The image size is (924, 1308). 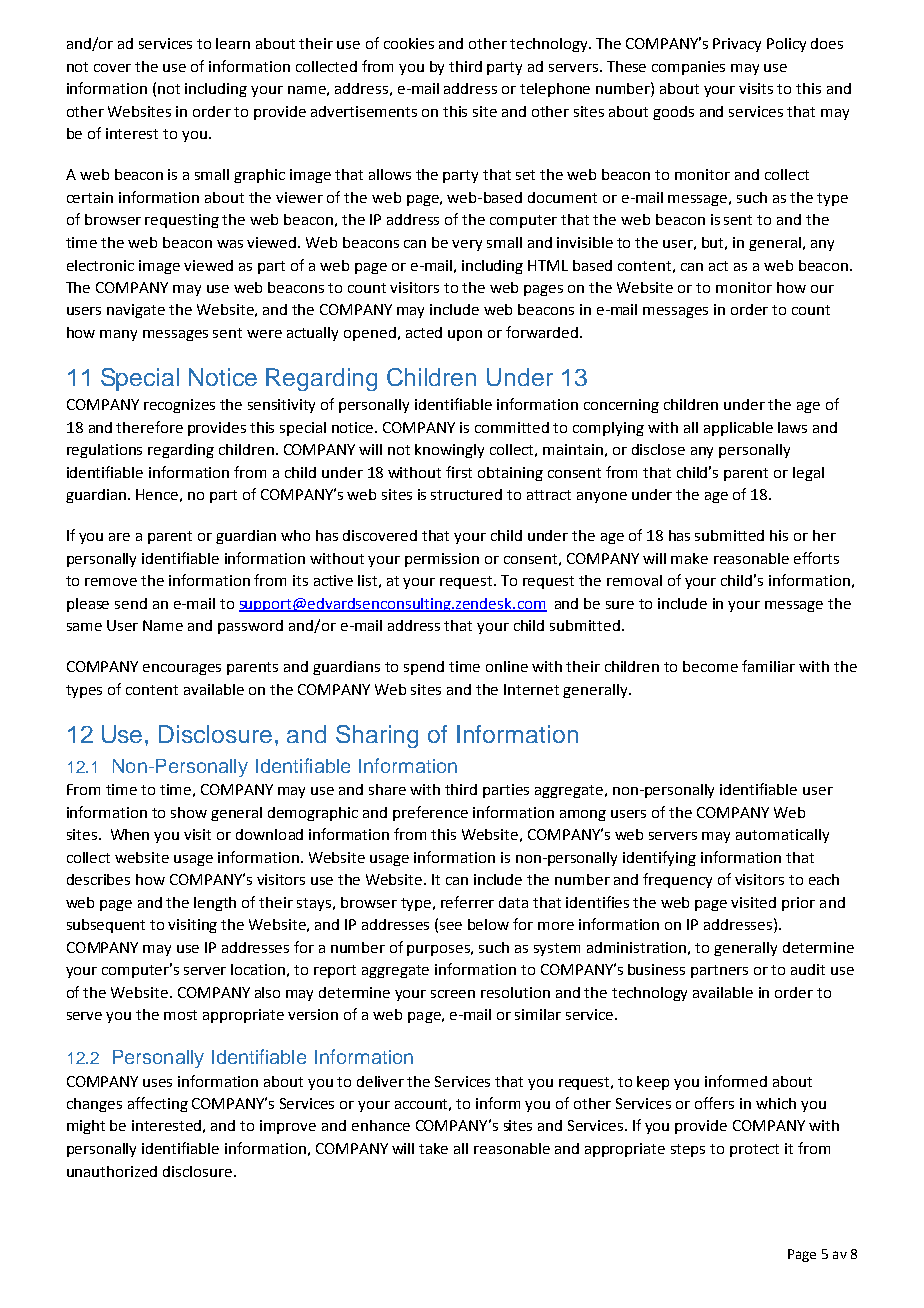 What do you see at coordinates (409, 43) in the image?
I see `cookies` at bounding box center [409, 43].
